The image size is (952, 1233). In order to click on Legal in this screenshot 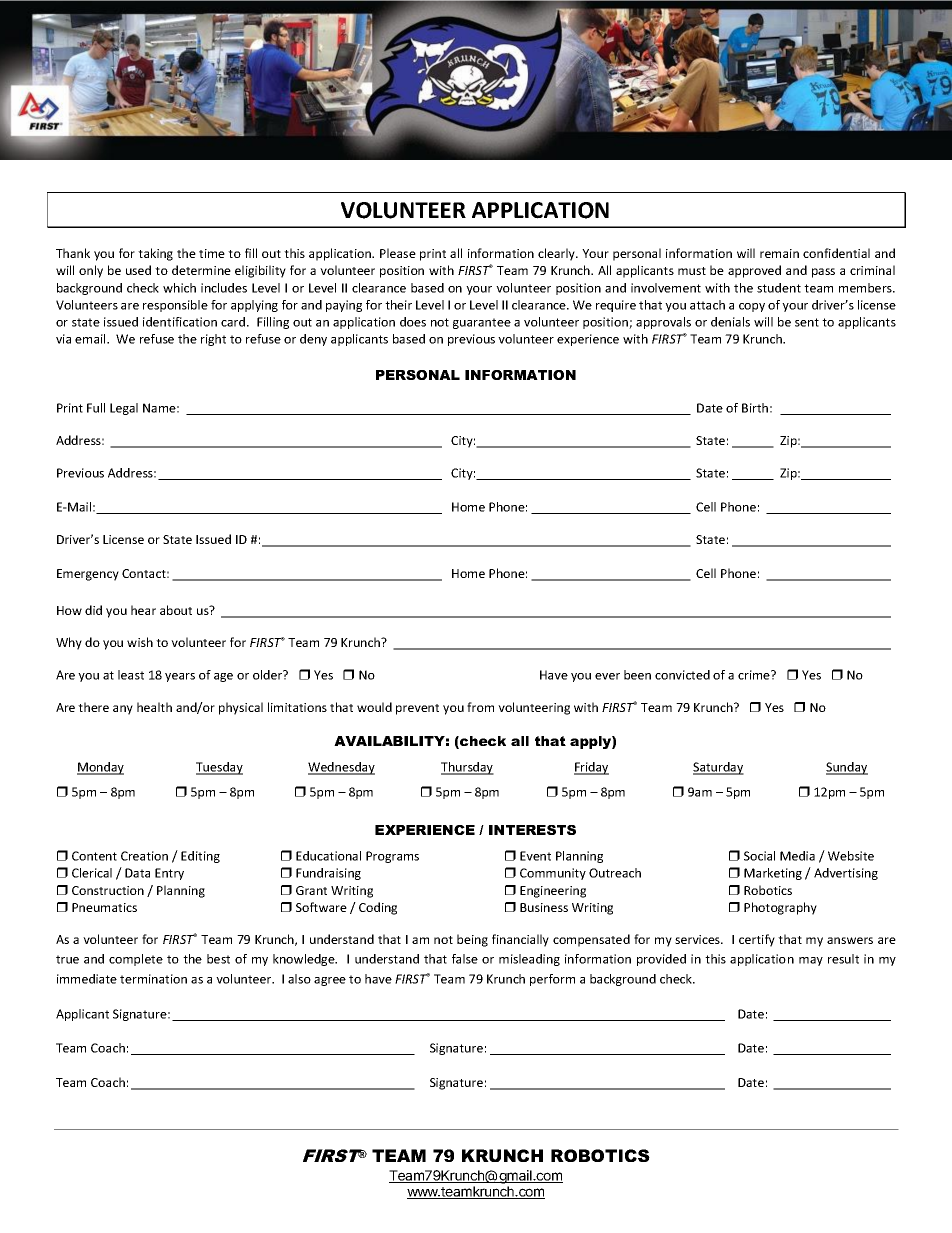, I will do `click(124, 409)`.
